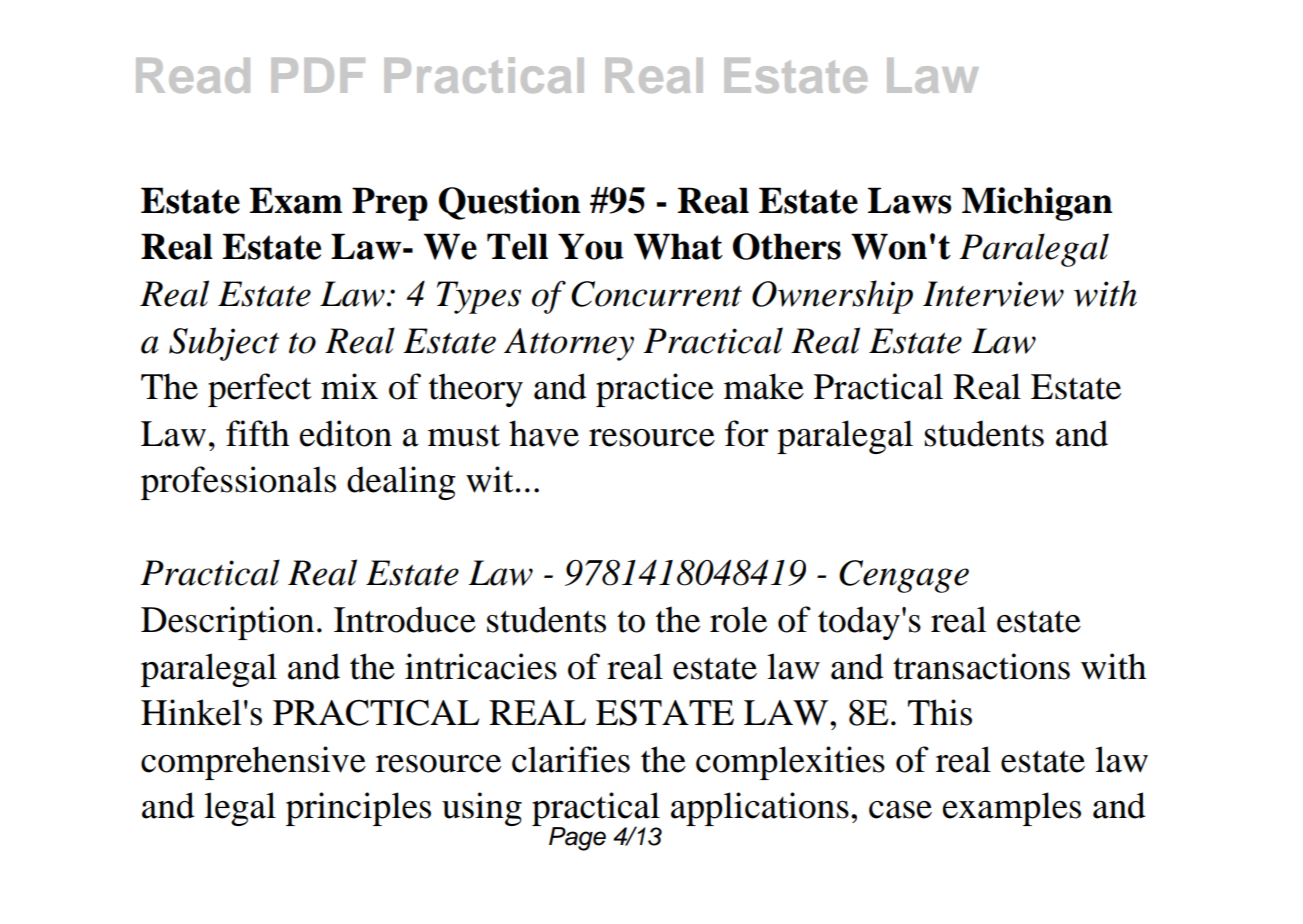 This screenshot has width=1303, height=924. Describe the element at coordinates (318, 75) in the screenshot. I see `PDF` at that location.
